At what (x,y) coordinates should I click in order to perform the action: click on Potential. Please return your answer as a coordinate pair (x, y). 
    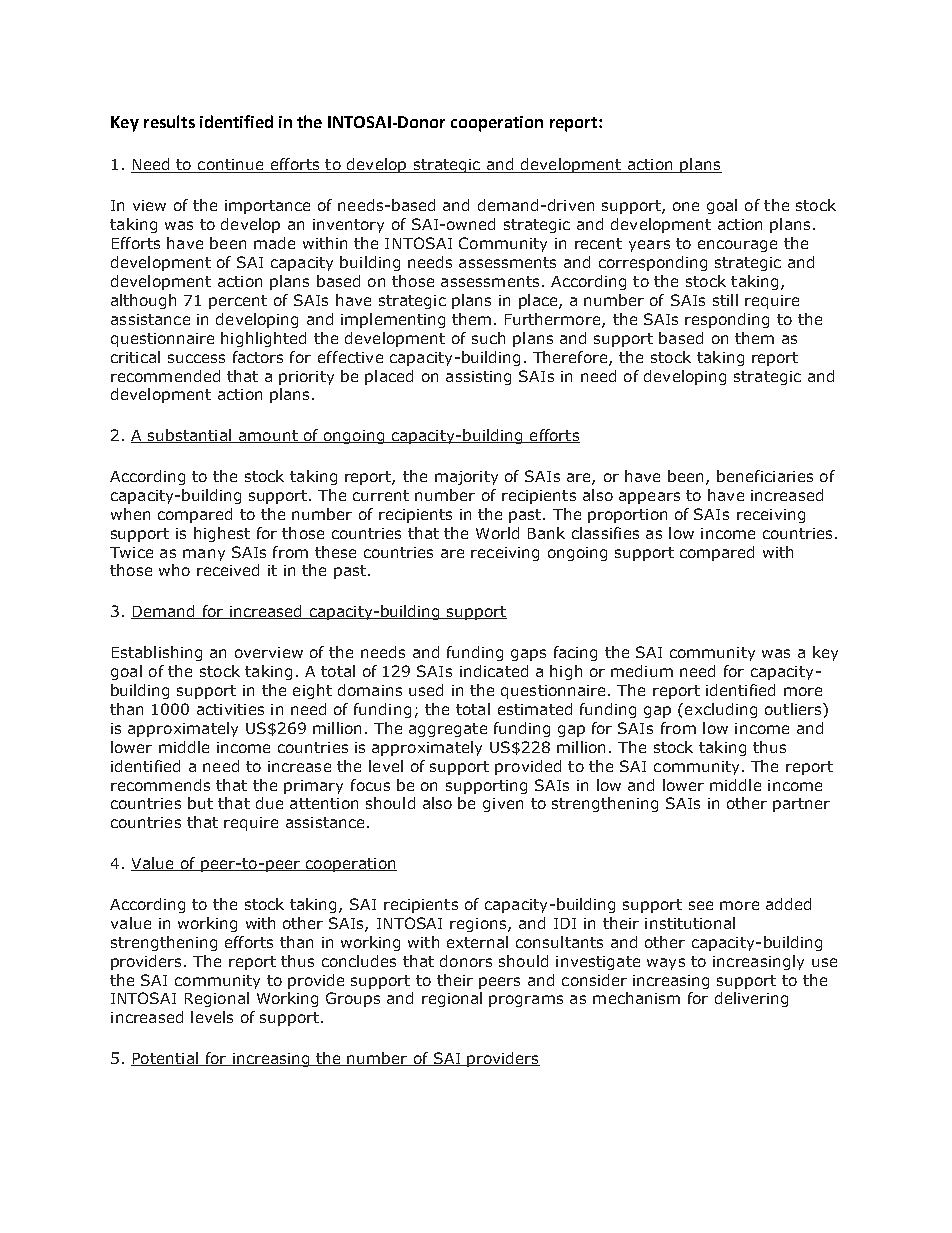
    Looking at the image, I should click on (165, 1059).
